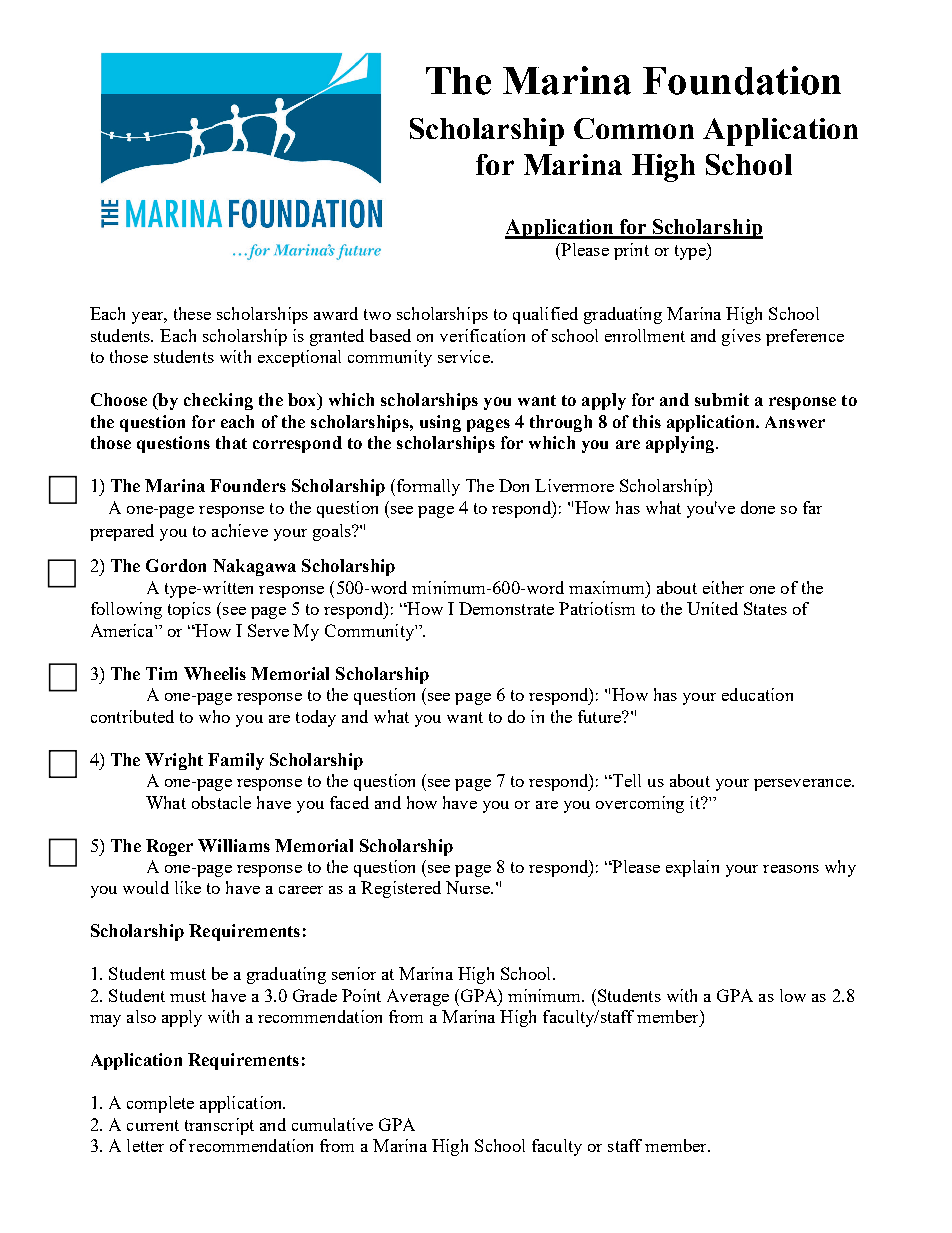  Describe the element at coordinates (349, 802) in the document. I see `faced` at that location.
